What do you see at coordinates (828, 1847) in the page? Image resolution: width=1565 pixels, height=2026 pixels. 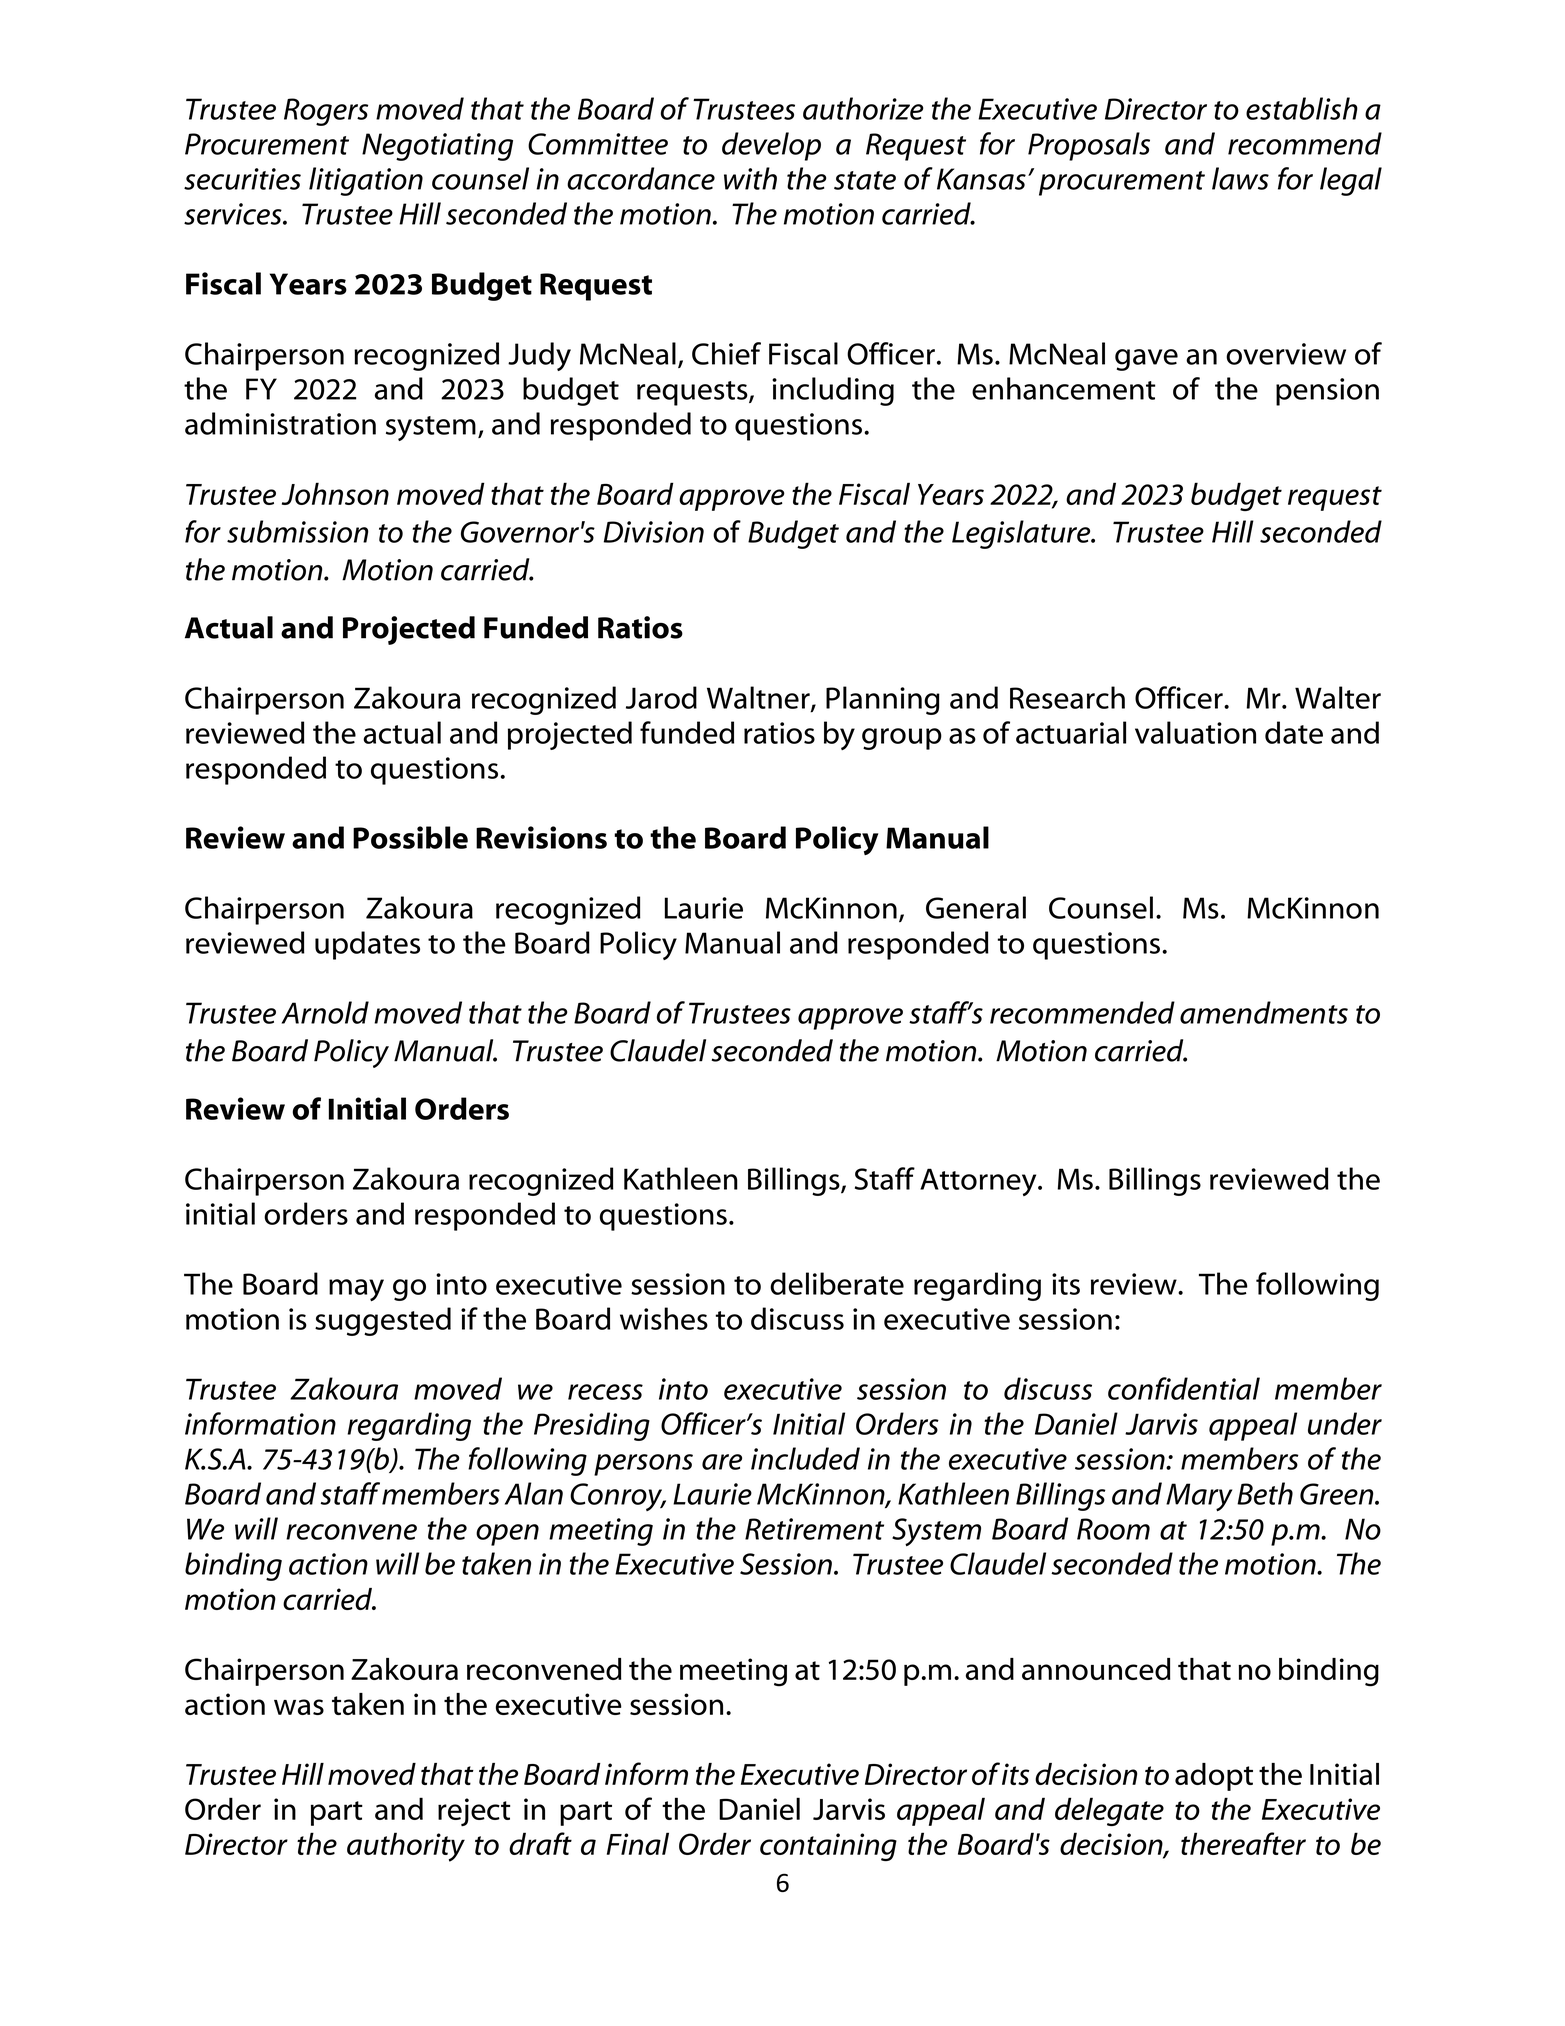 I see `containing` at bounding box center [828, 1847].
